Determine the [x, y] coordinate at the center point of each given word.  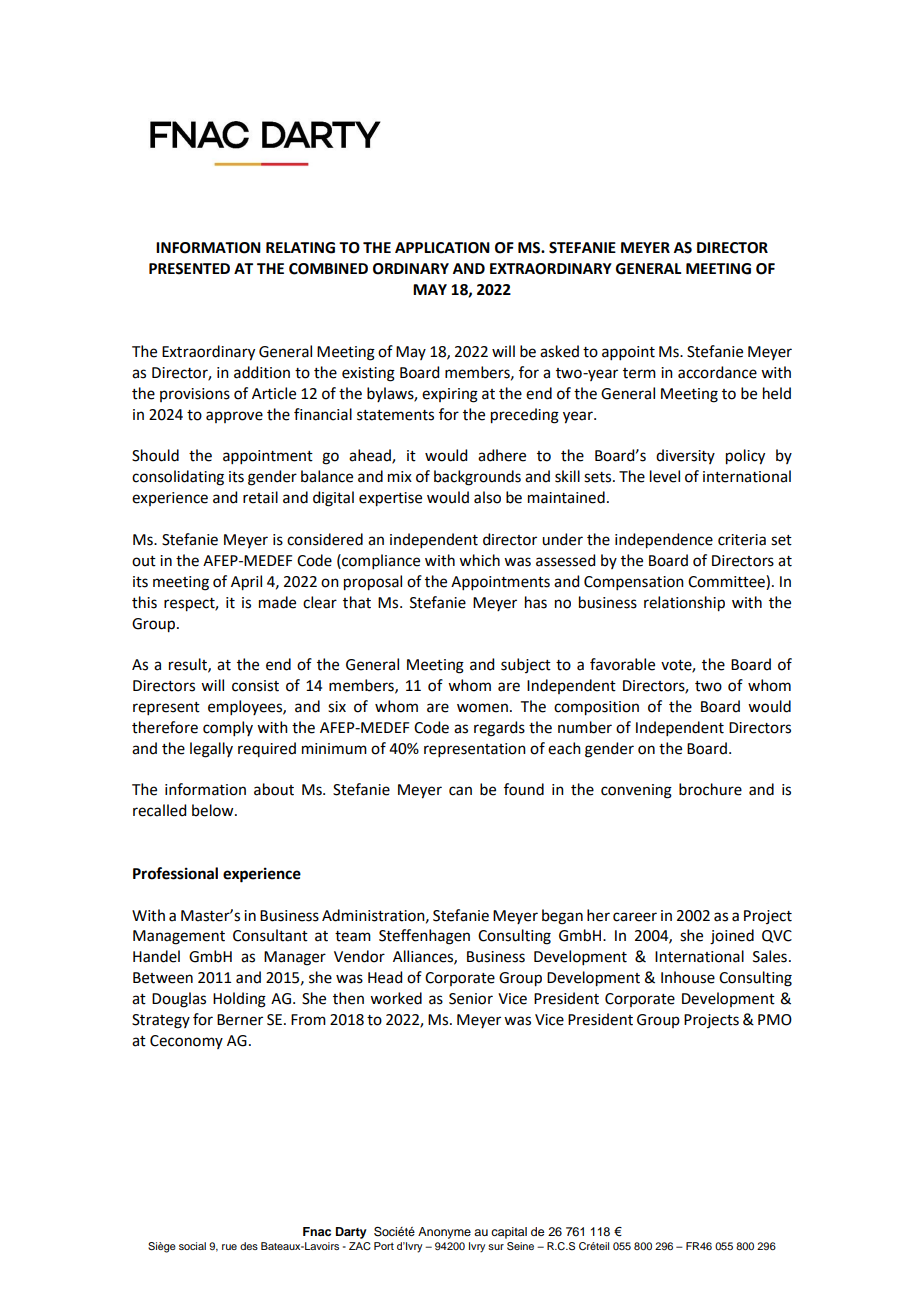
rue [229, 1247]
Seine [520, 1246]
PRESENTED [189, 269]
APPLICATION [442, 248]
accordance [717, 372]
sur [496, 1247]
